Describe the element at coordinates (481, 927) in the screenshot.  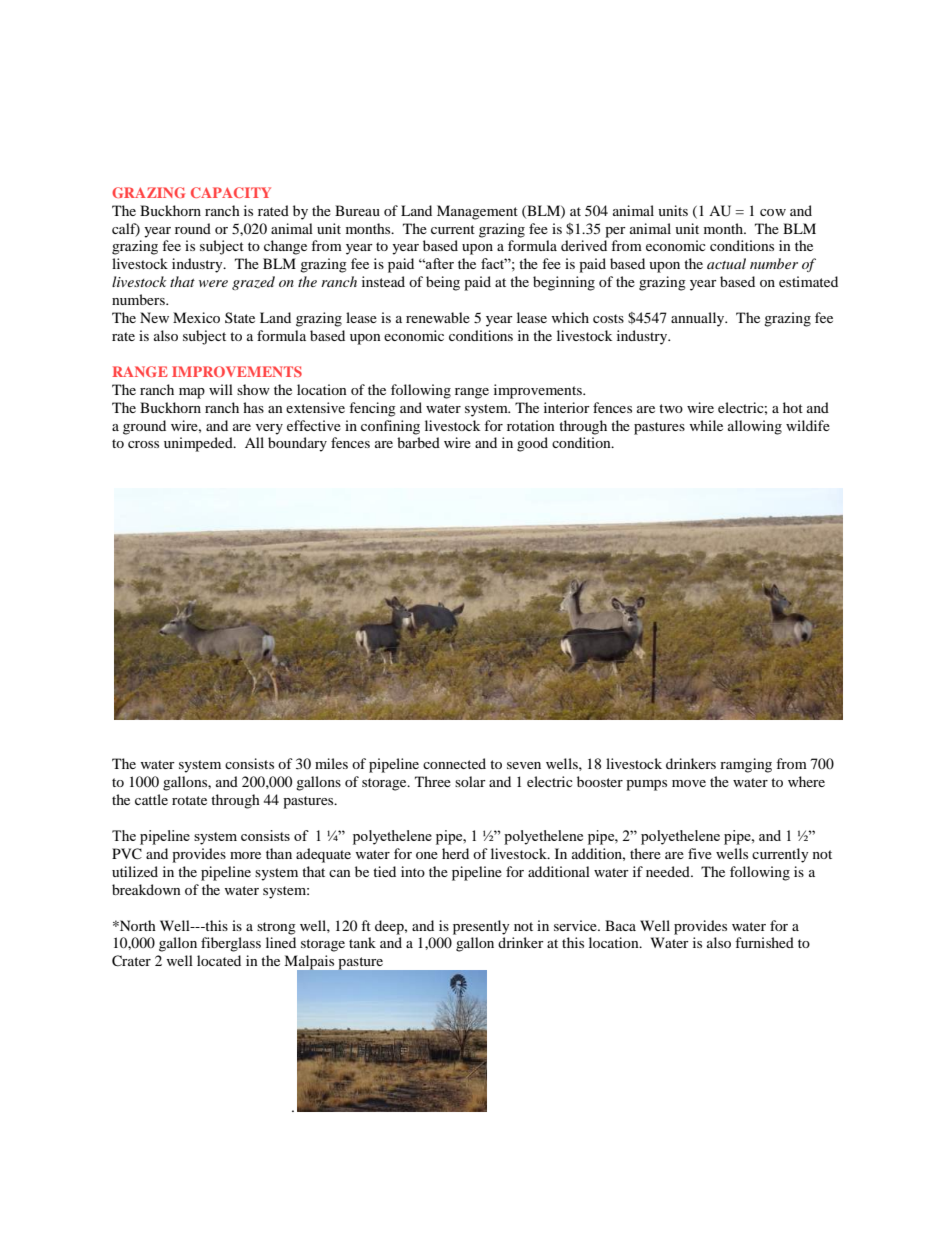
I see `presently` at that location.
